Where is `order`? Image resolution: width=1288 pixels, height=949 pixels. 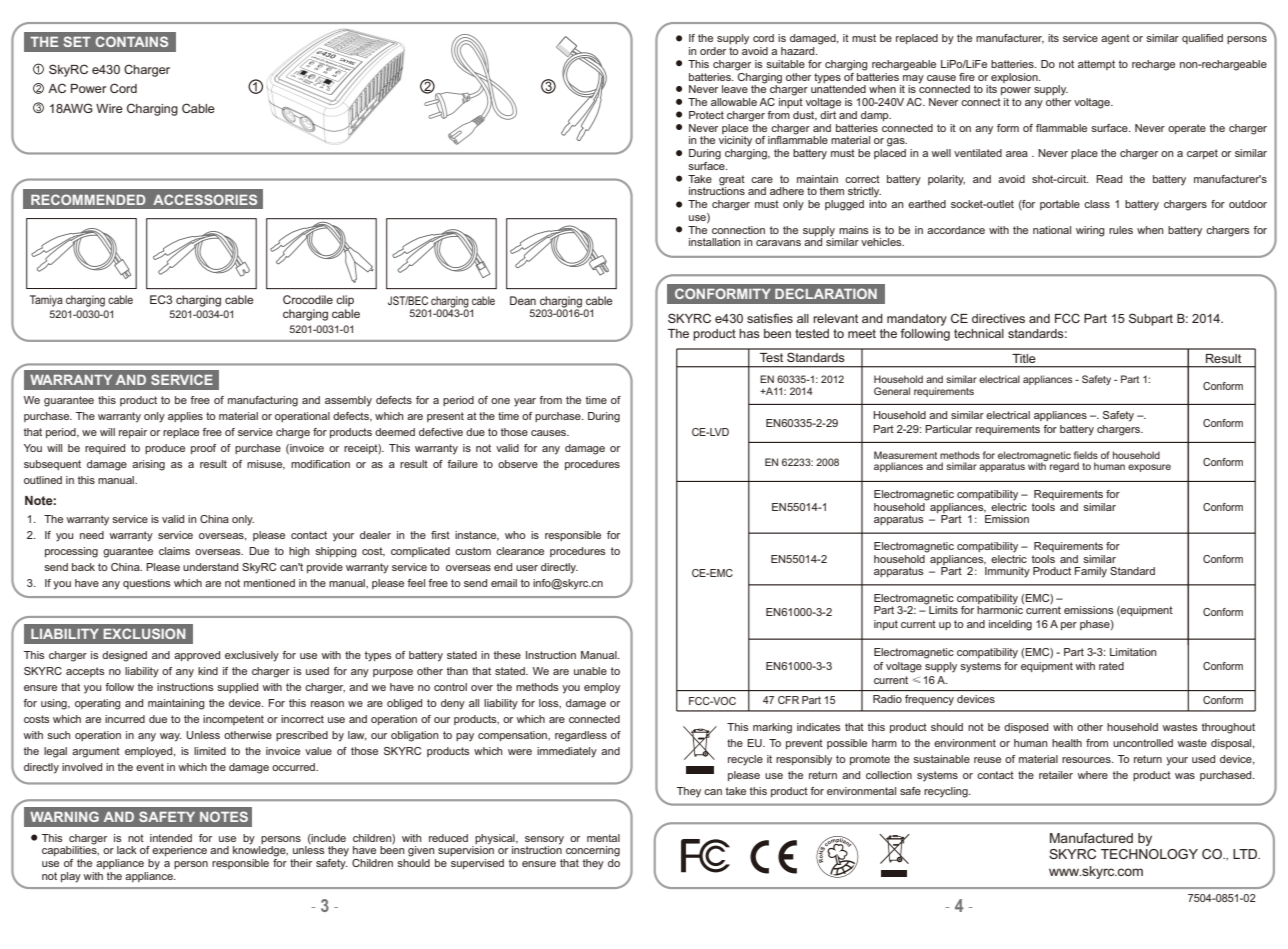 order is located at coordinates (713, 51).
